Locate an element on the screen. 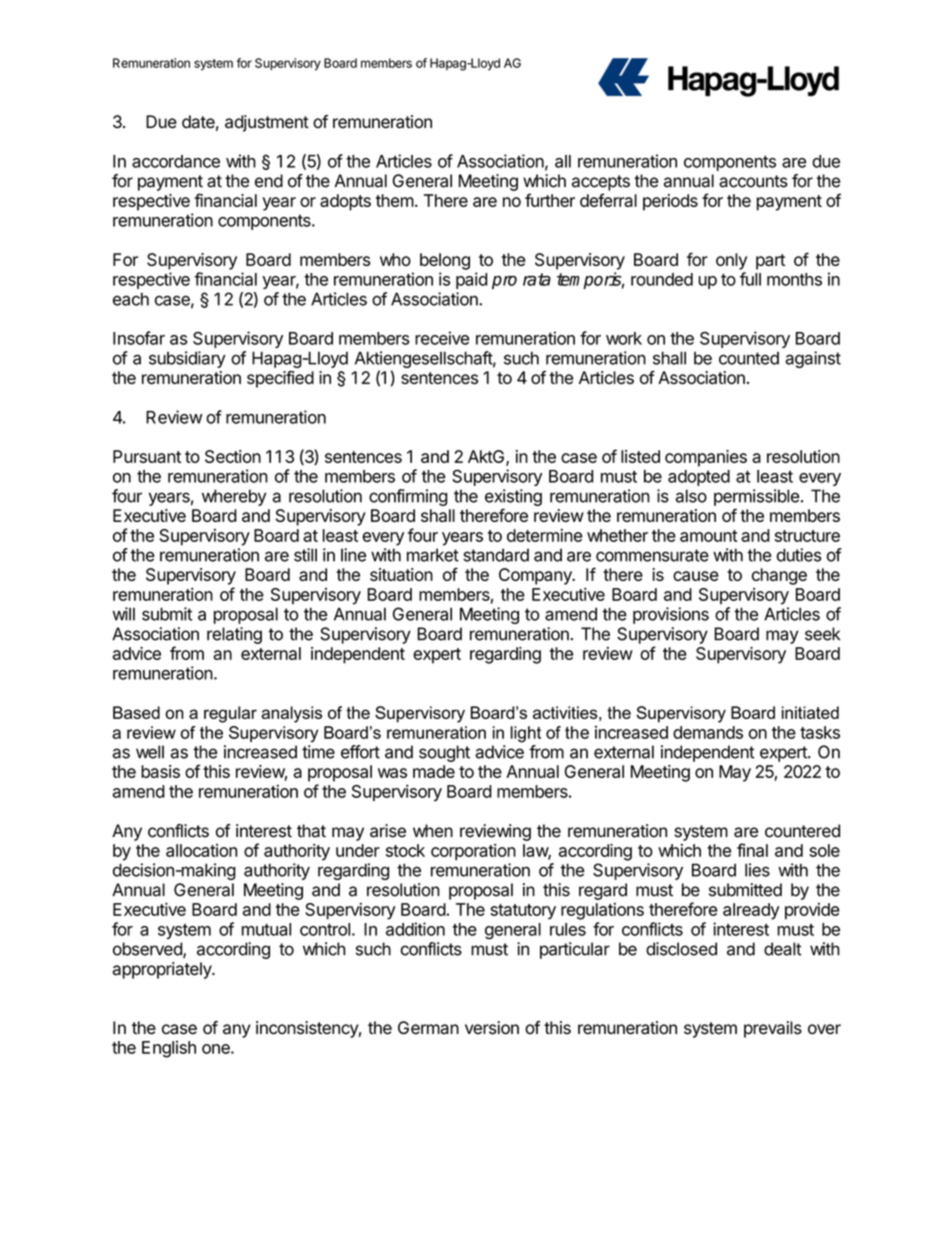 The height and width of the screenshot is (1233, 952). English is located at coordinates (169, 1049).
